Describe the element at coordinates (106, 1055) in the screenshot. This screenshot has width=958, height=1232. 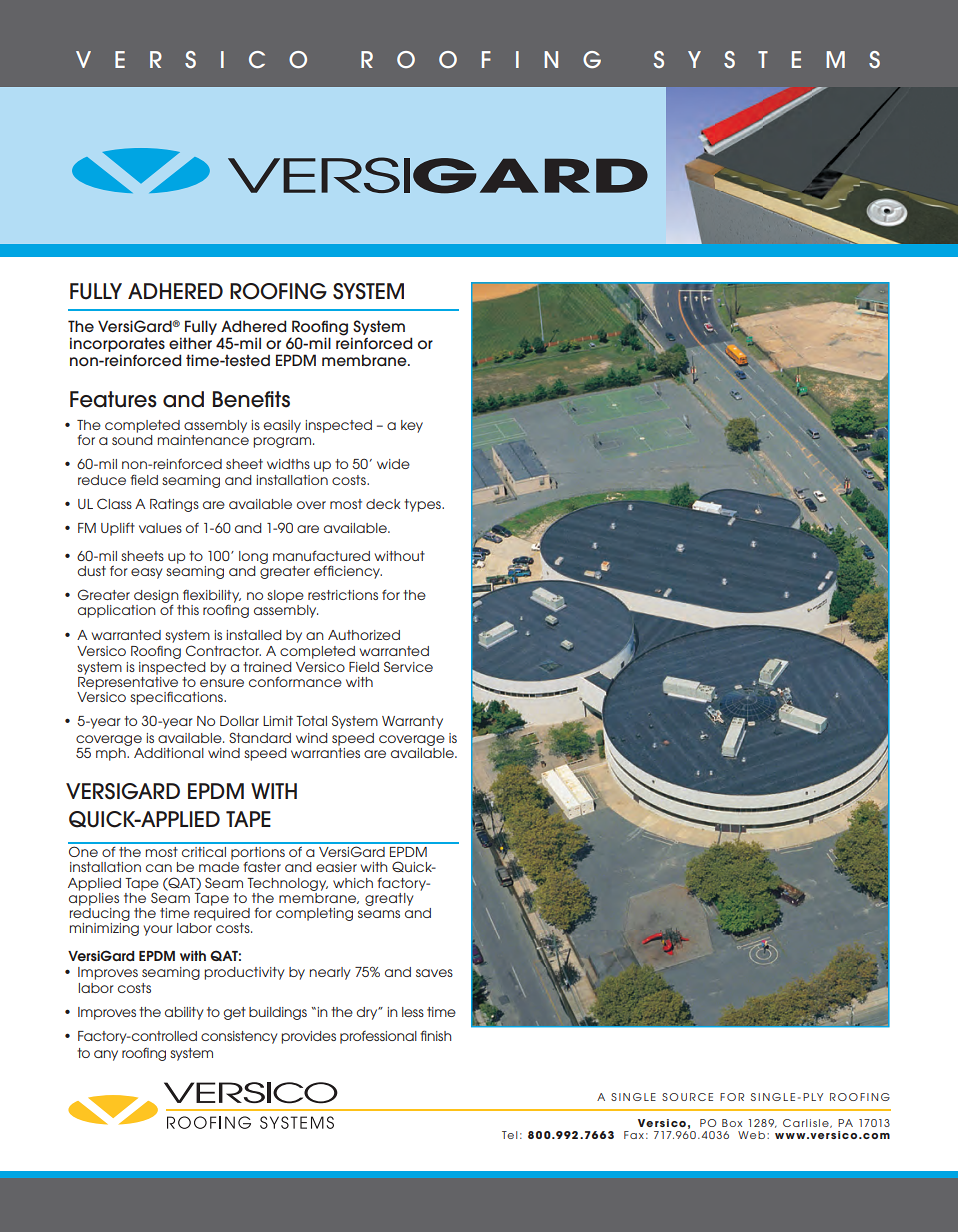
I see `any` at that location.
